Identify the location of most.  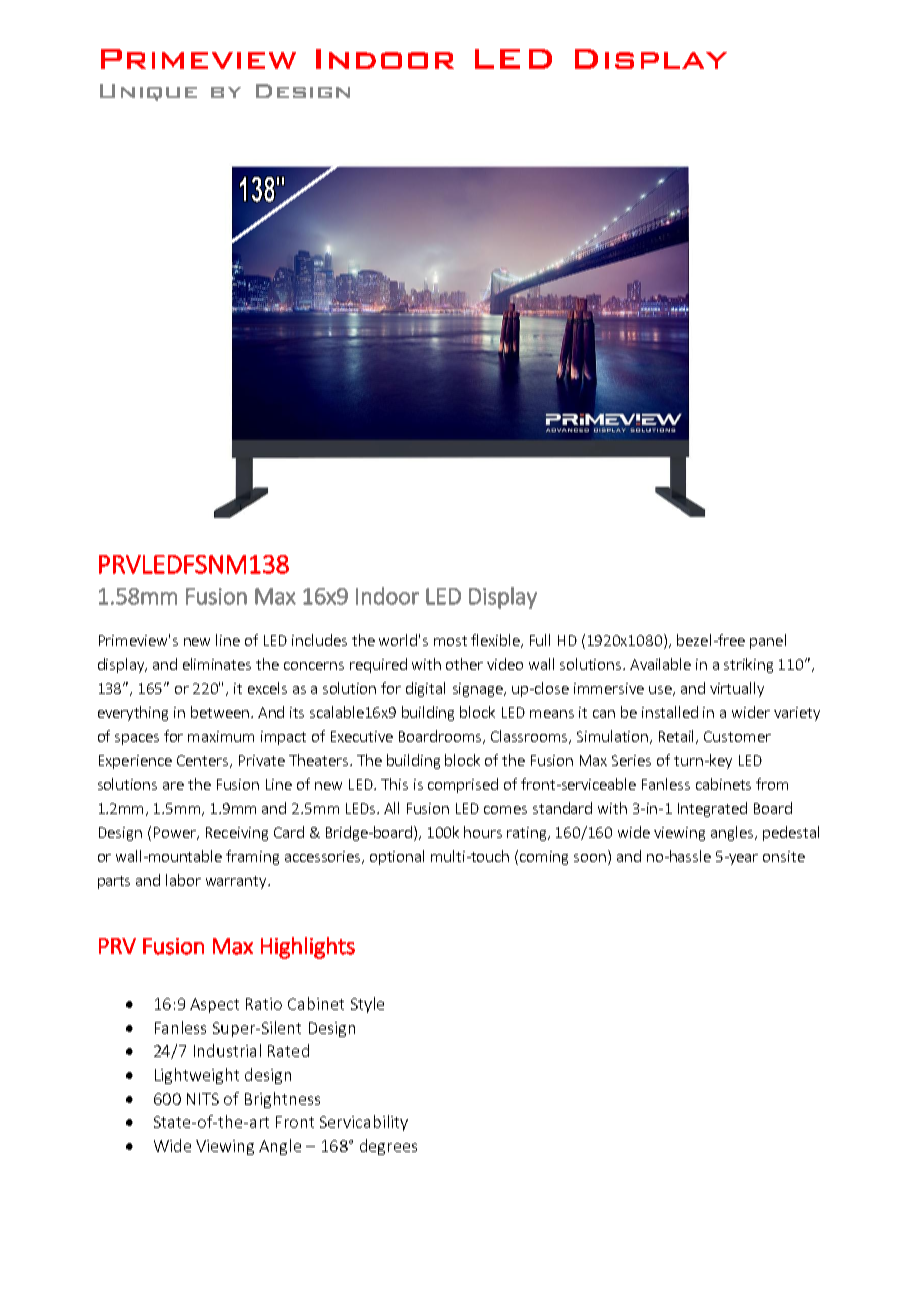
(450, 641).
